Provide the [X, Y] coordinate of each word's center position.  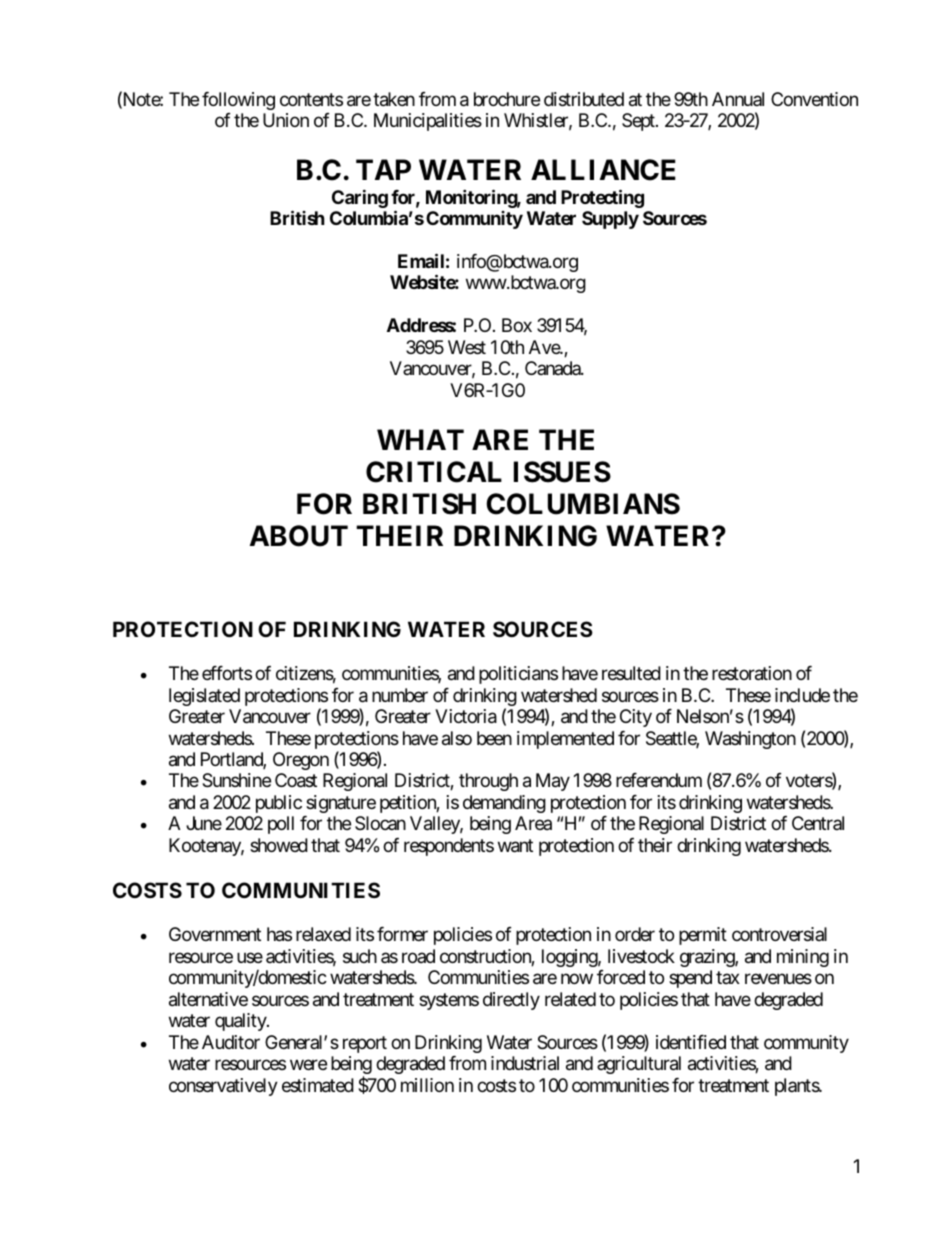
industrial [525, 1063]
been [494, 738]
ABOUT [299, 536]
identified [691, 1042]
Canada [553, 368]
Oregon [301, 761]
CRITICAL [434, 472]
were [308, 1064]
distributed [584, 99]
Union [286, 120]
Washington [750, 740]
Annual [738, 99]
